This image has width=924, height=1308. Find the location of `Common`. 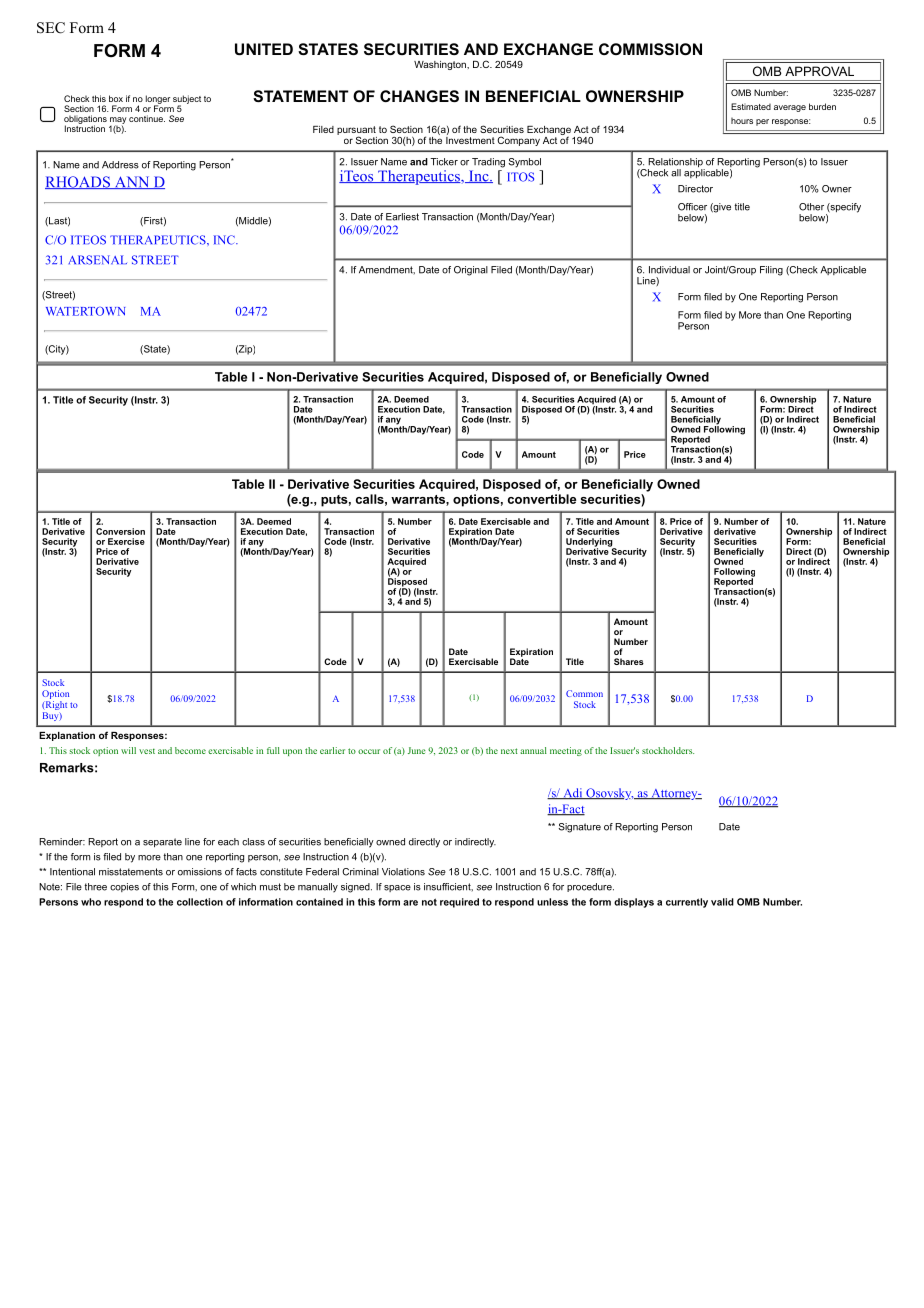

Common is located at coordinates (584, 693).
